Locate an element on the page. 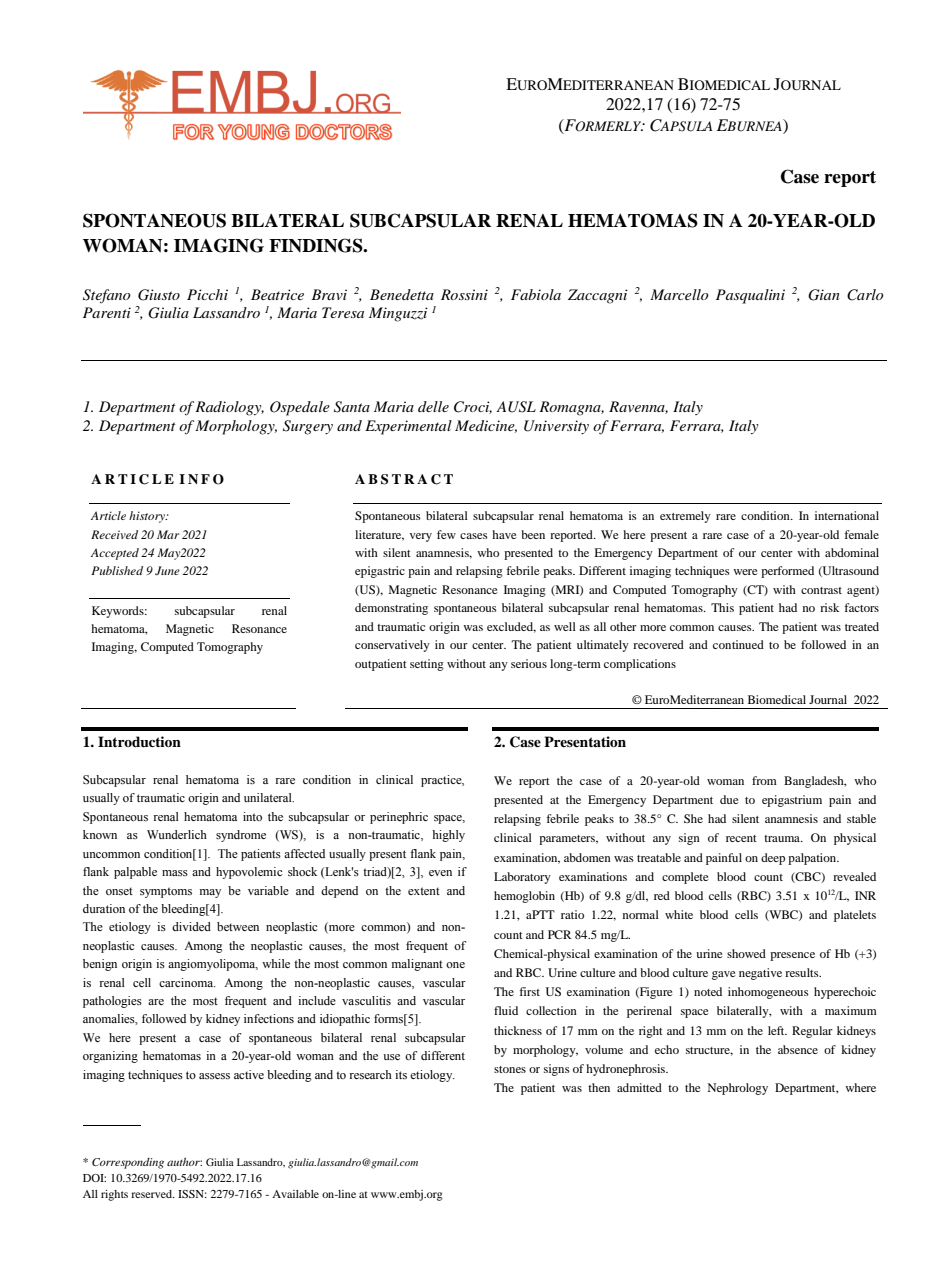  deep is located at coordinates (773, 859).
